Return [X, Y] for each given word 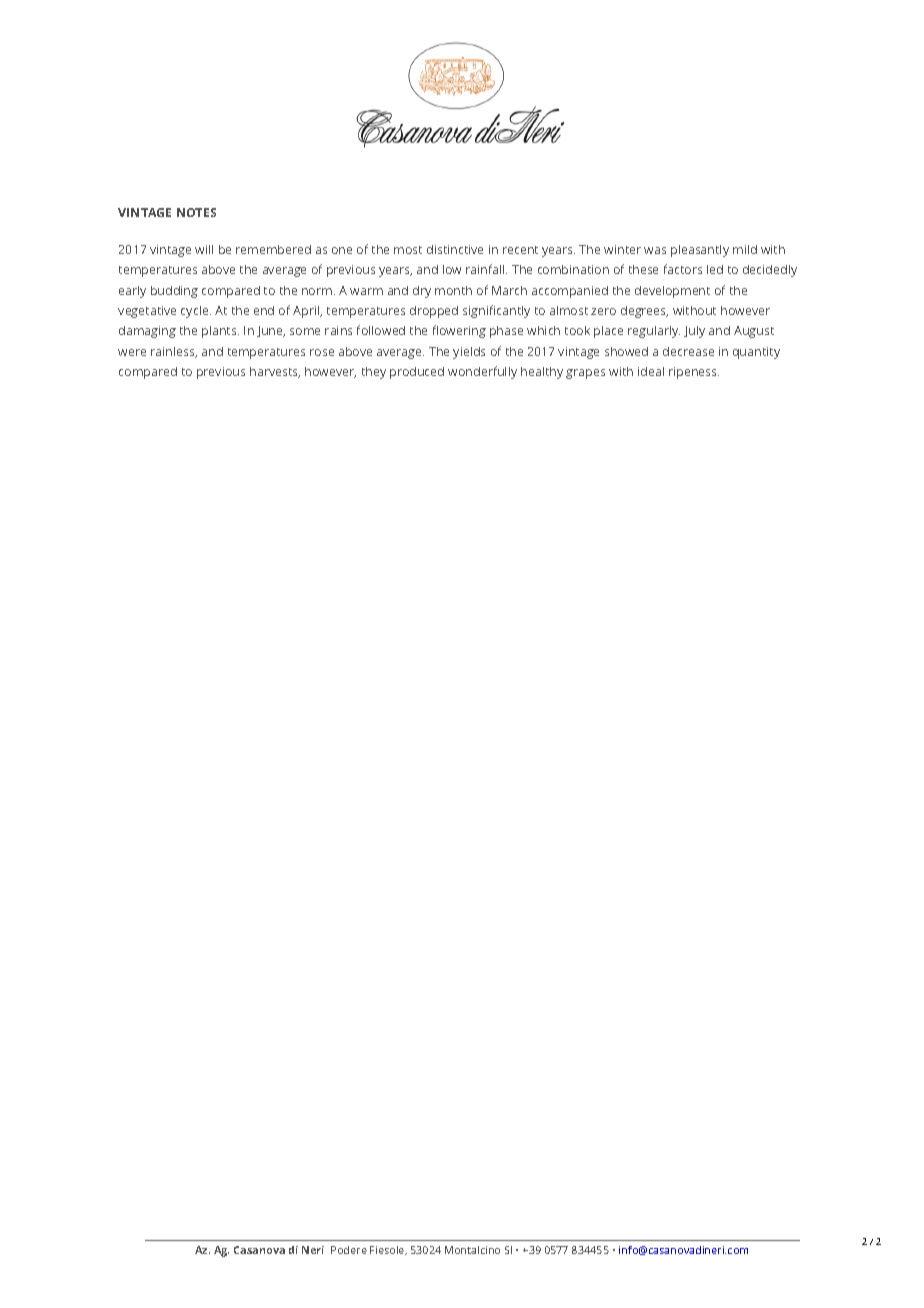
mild [745, 249]
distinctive [455, 249]
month [453, 290]
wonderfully [482, 372]
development [672, 292]
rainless [174, 352]
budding [174, 292]
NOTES [196, 212]
